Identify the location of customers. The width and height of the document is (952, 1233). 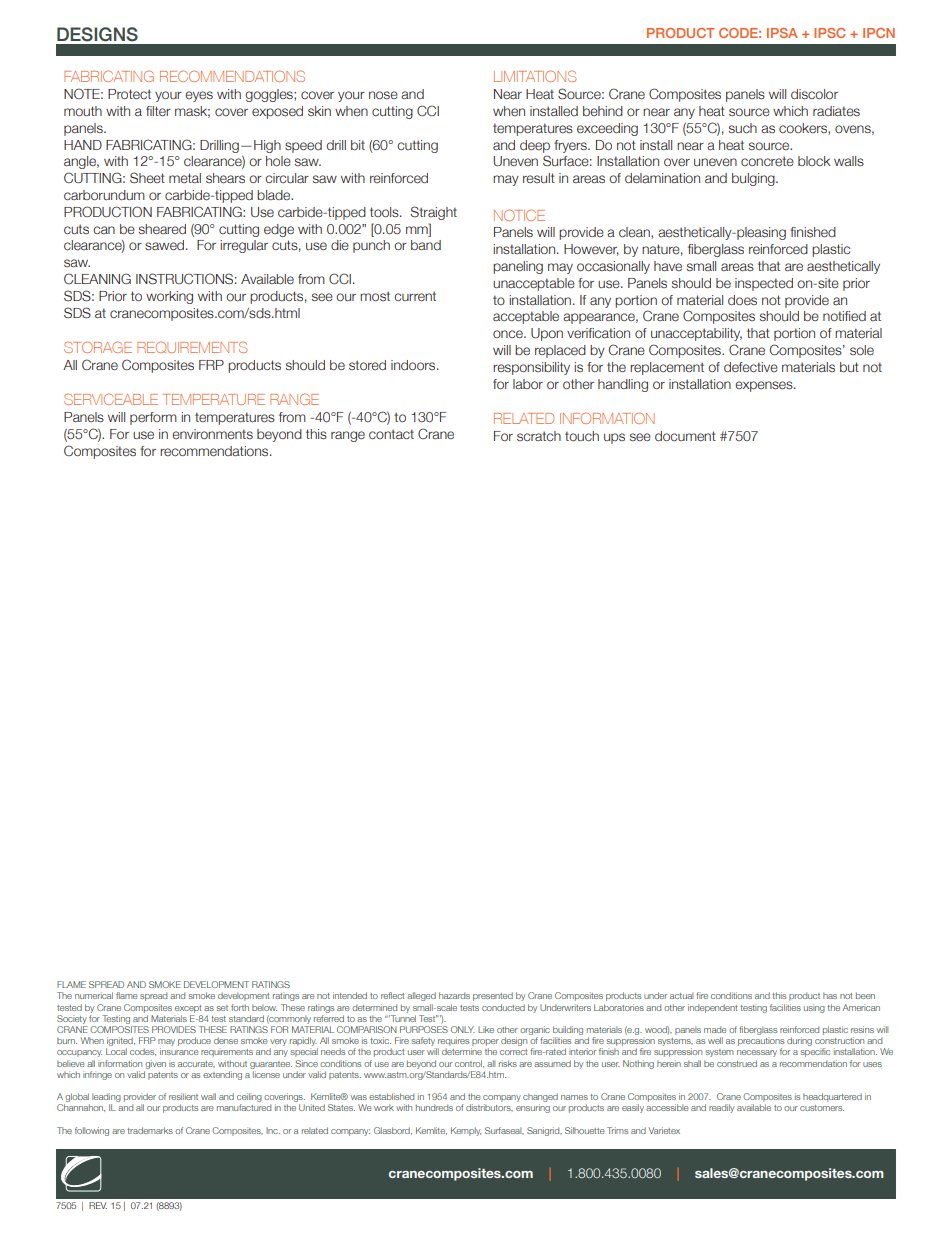
(822, 1108).
